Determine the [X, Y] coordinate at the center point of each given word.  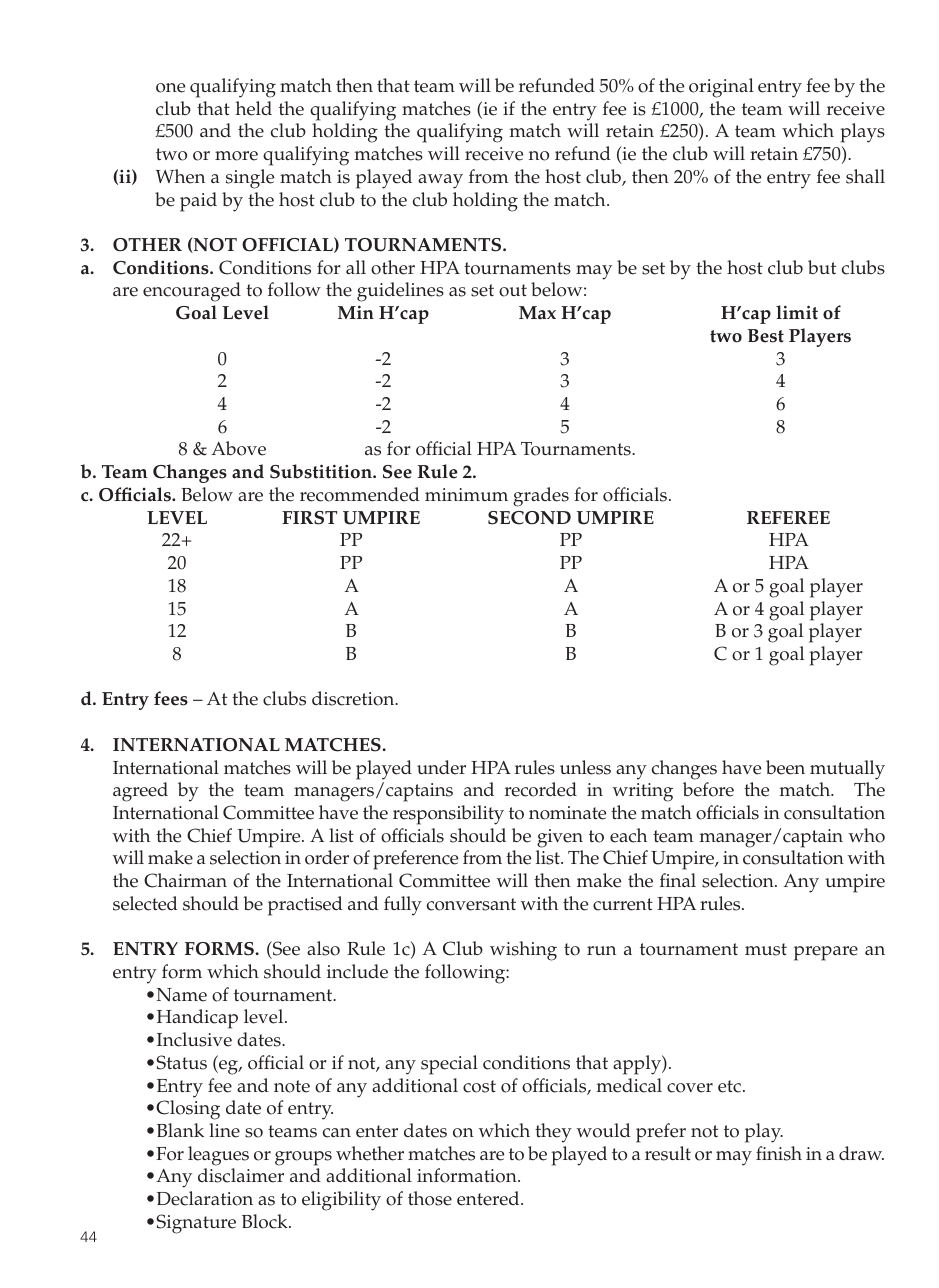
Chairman [185, 880]
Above [238, 448]
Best [766, 336]
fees [171, 698]
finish [779, 1153]
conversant [471, 904]
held [254, 108]
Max [537, 313]
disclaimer [241, 1175]
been [785, 767]
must [766, 949]
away [440, 181]
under [441, 767]
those [430, 1198]
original [721, 88]
